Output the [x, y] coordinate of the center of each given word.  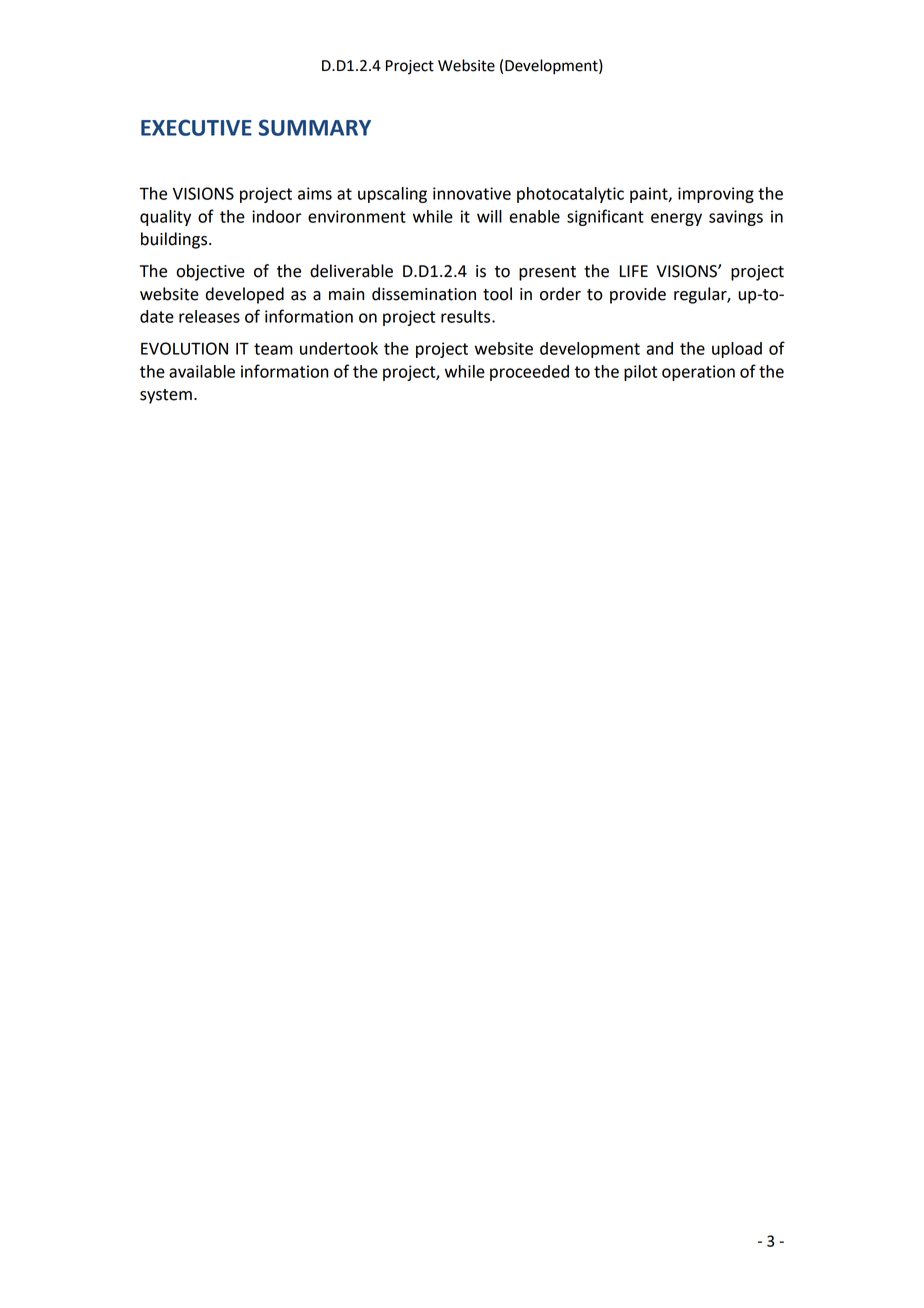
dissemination [424, 294]
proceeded [529, 373]
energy [676, 219]
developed [245, 295]
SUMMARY [315, 127]
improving [716, 195]
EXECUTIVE [196, 127]
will [489, 216]
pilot [640, 373]
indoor [277, 216]
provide [638, 295]
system [166, 396]
